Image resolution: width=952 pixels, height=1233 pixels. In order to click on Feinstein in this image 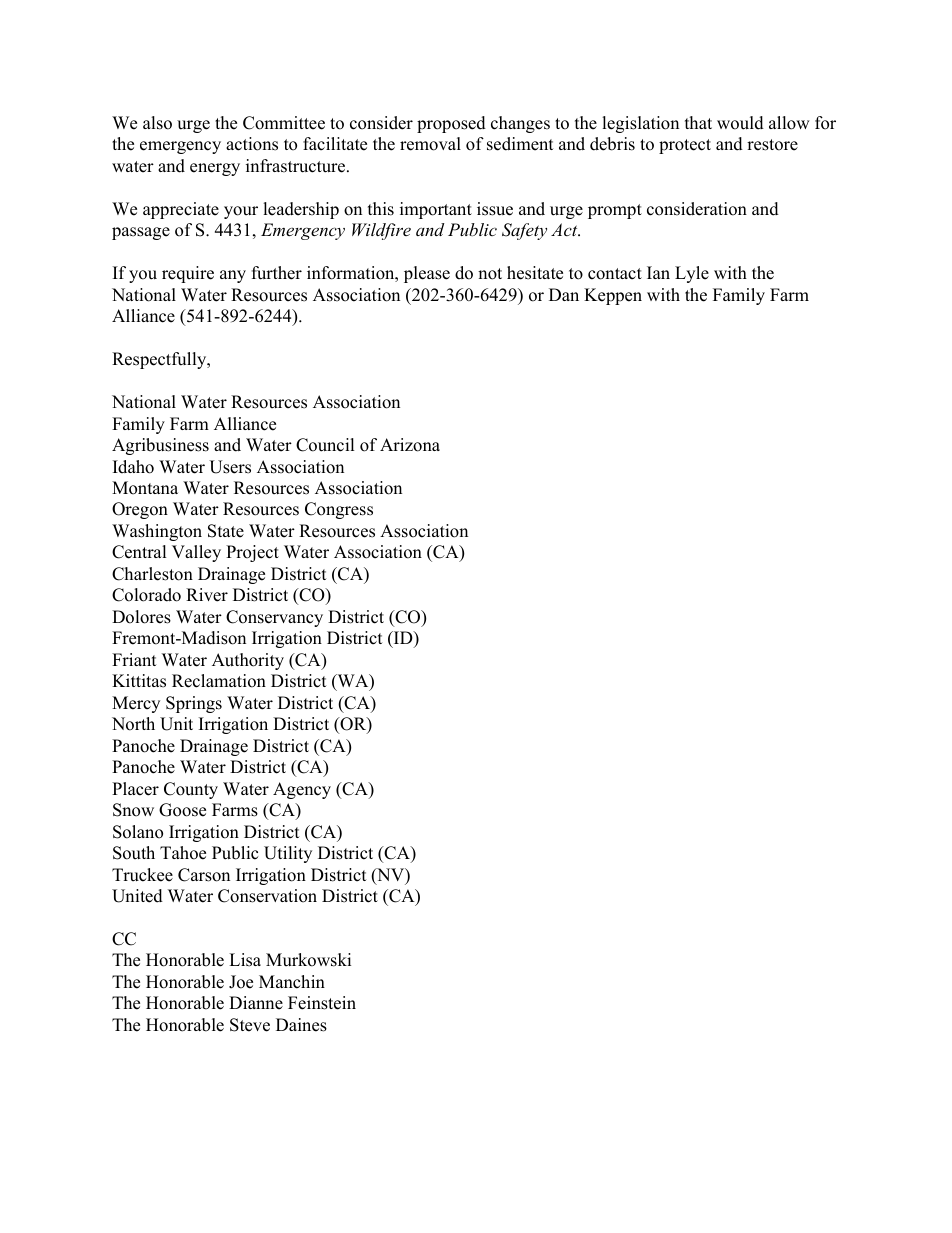, I will do `click(322, 1003)`.
